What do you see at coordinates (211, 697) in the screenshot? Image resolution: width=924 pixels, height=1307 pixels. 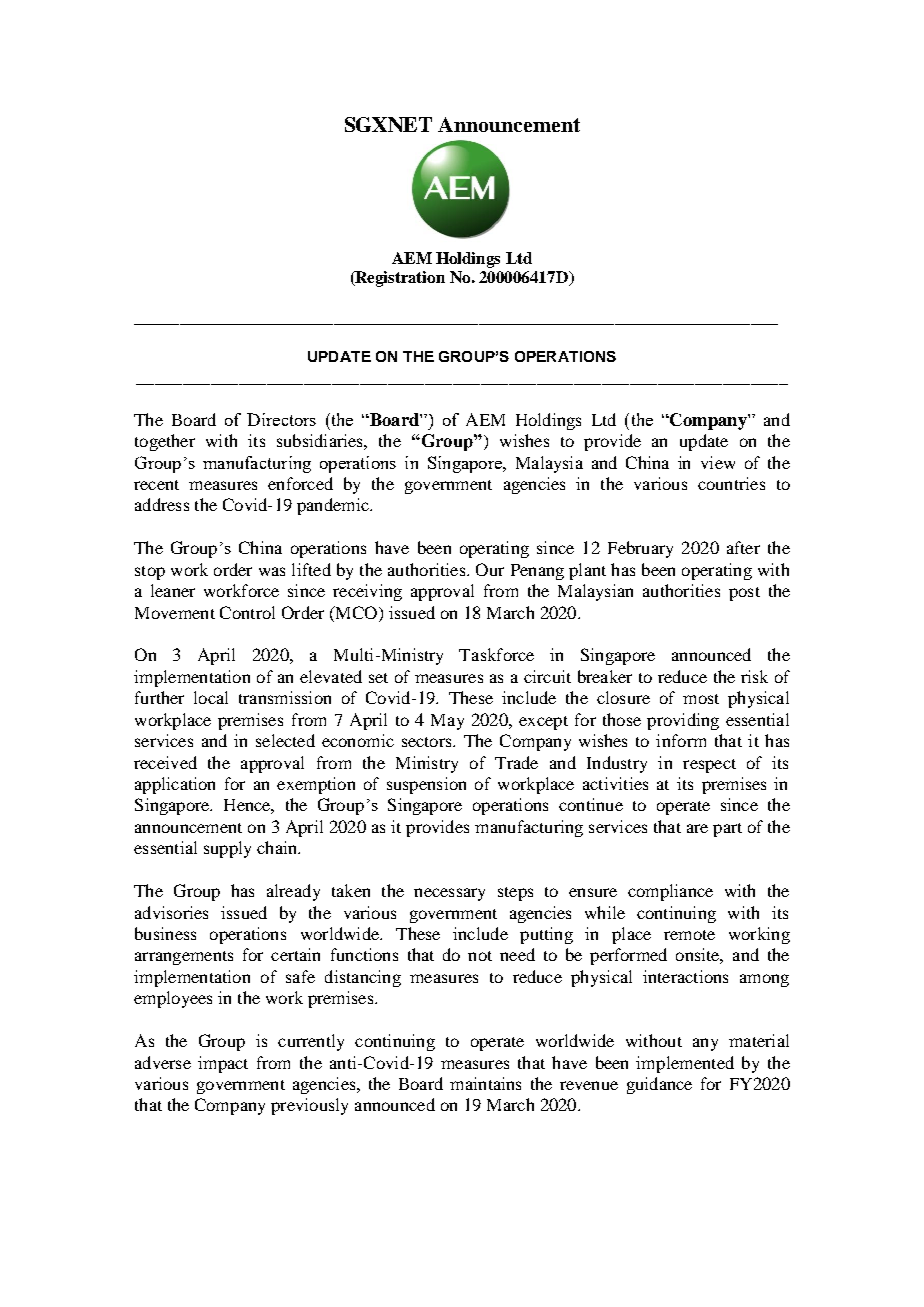 I see `local` at bounding box center [211, 697].
